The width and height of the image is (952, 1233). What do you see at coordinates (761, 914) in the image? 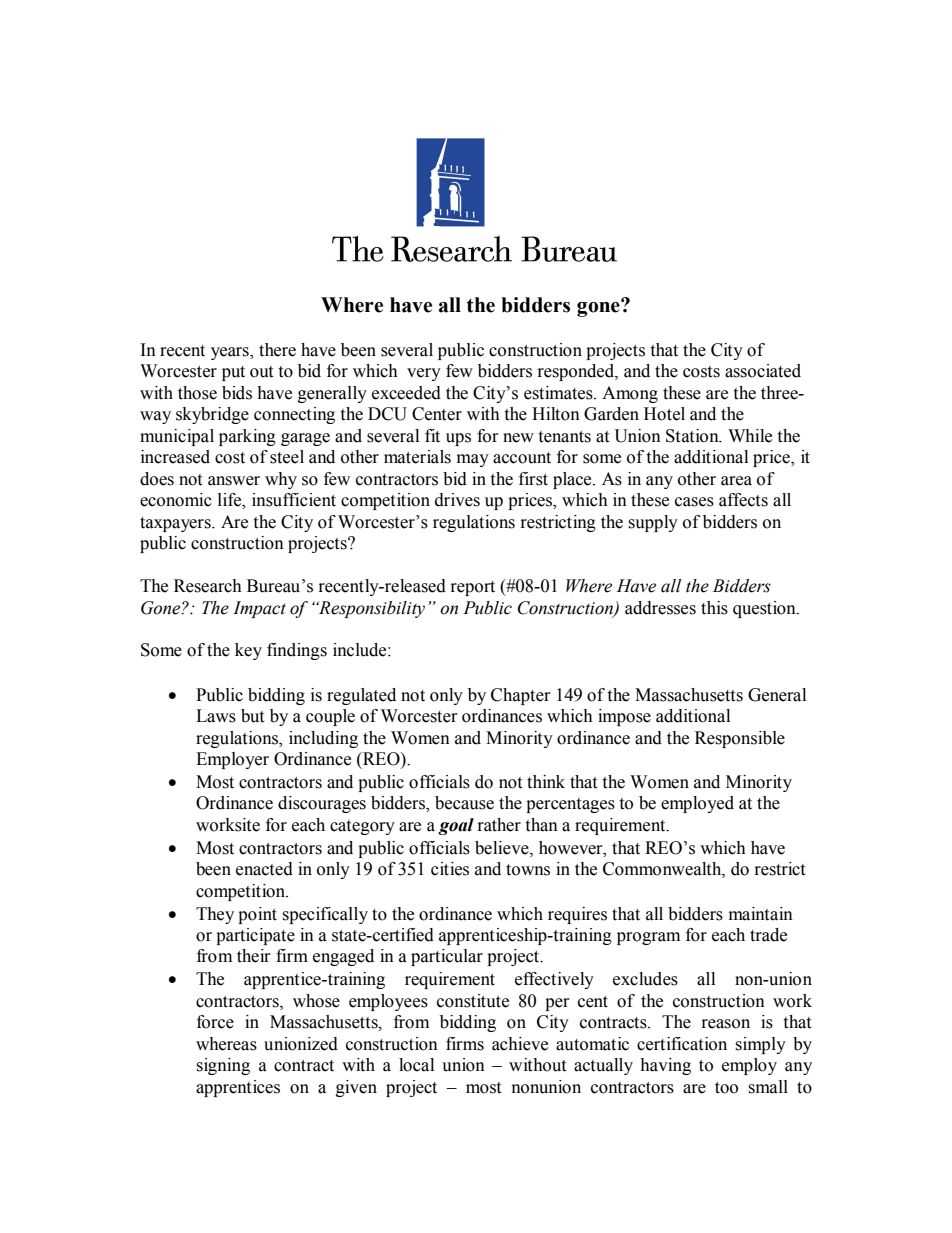
I see `maintain` at bounding box center [761, 914].
